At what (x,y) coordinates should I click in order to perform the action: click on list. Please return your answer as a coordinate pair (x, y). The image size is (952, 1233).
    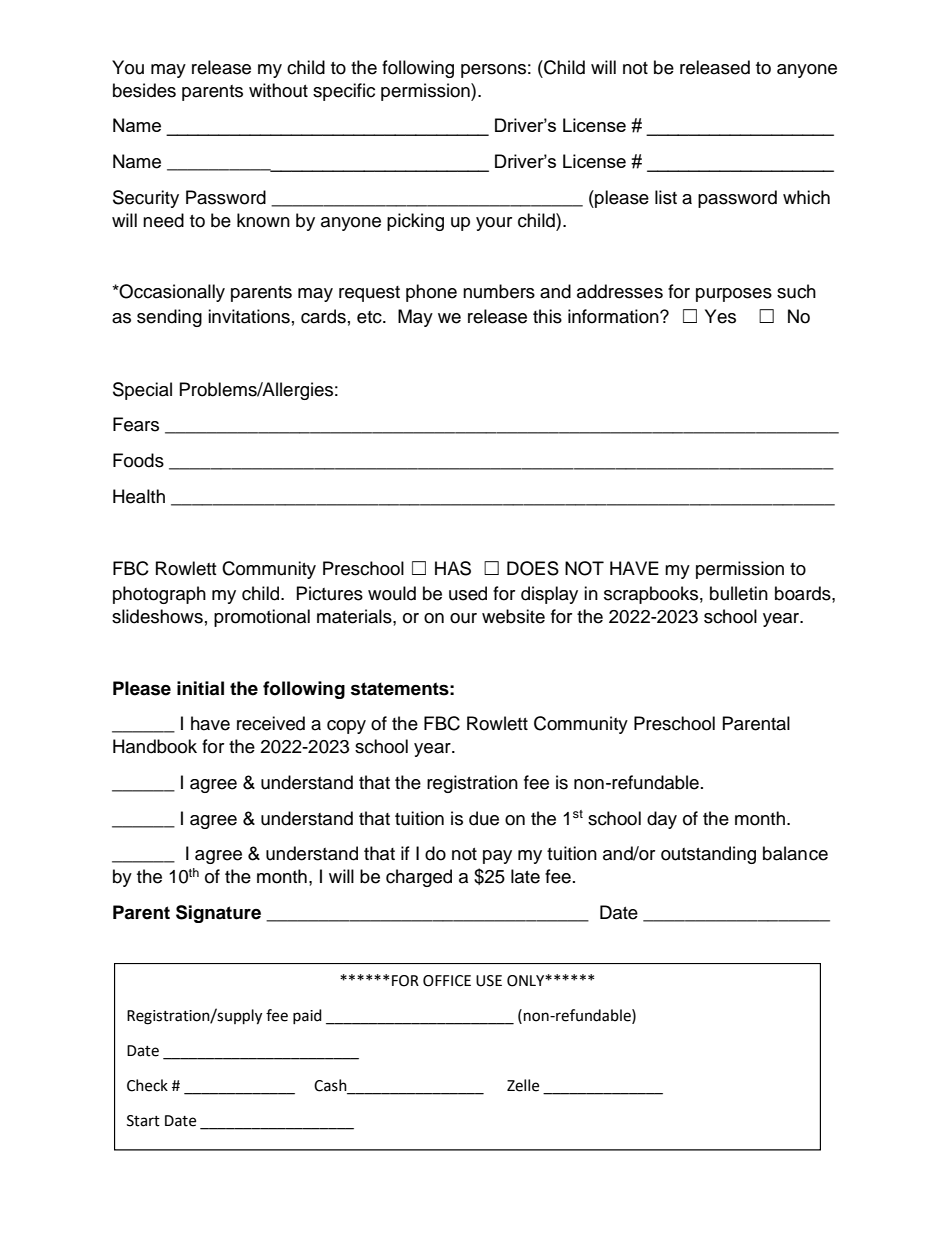
    Looking at the image, I should click on (666, 197).
